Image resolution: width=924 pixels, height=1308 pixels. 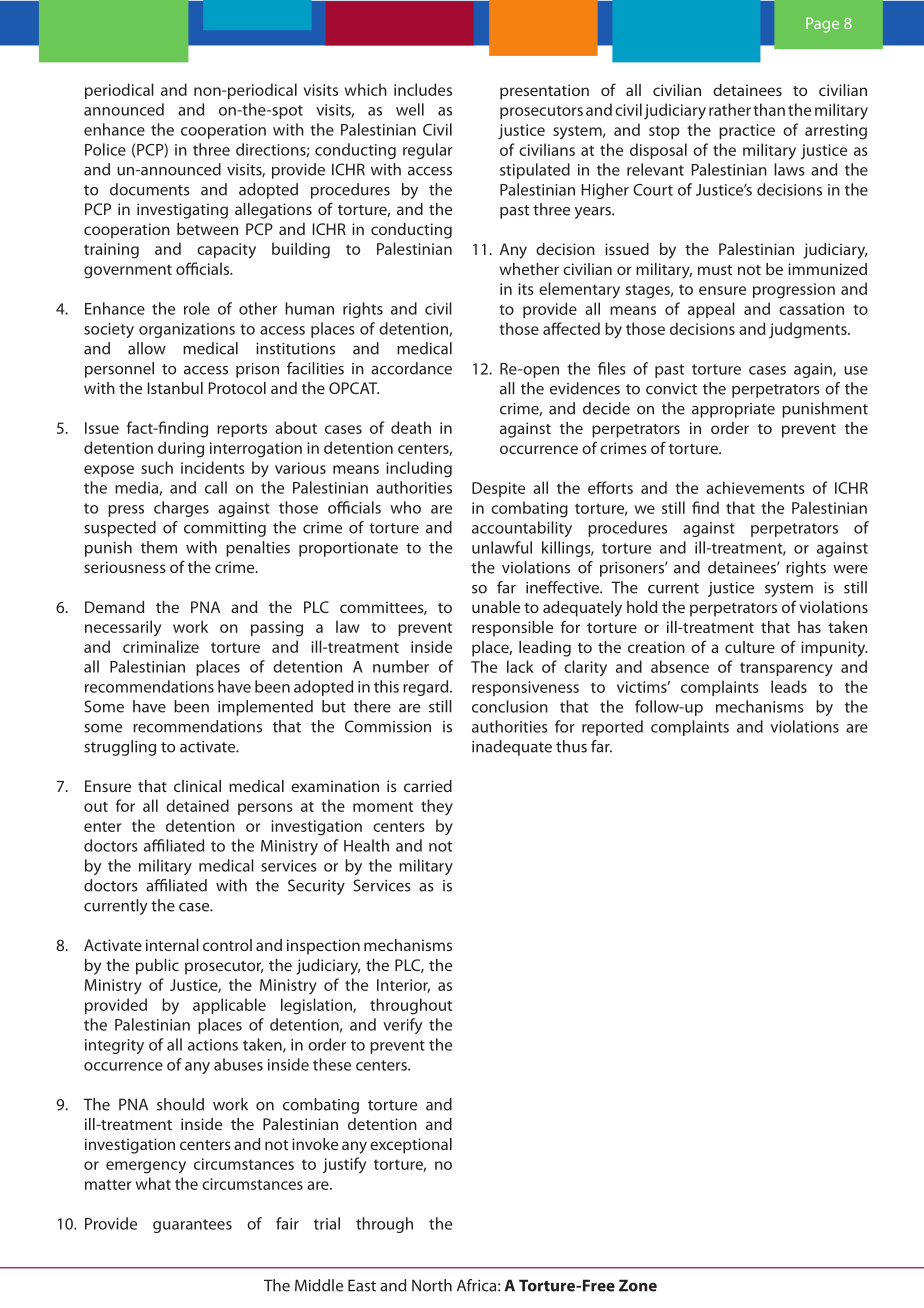 What do you see at coordinates (769, 109) in the screenshot?
I see `than` at bounding box center [769, 109].
